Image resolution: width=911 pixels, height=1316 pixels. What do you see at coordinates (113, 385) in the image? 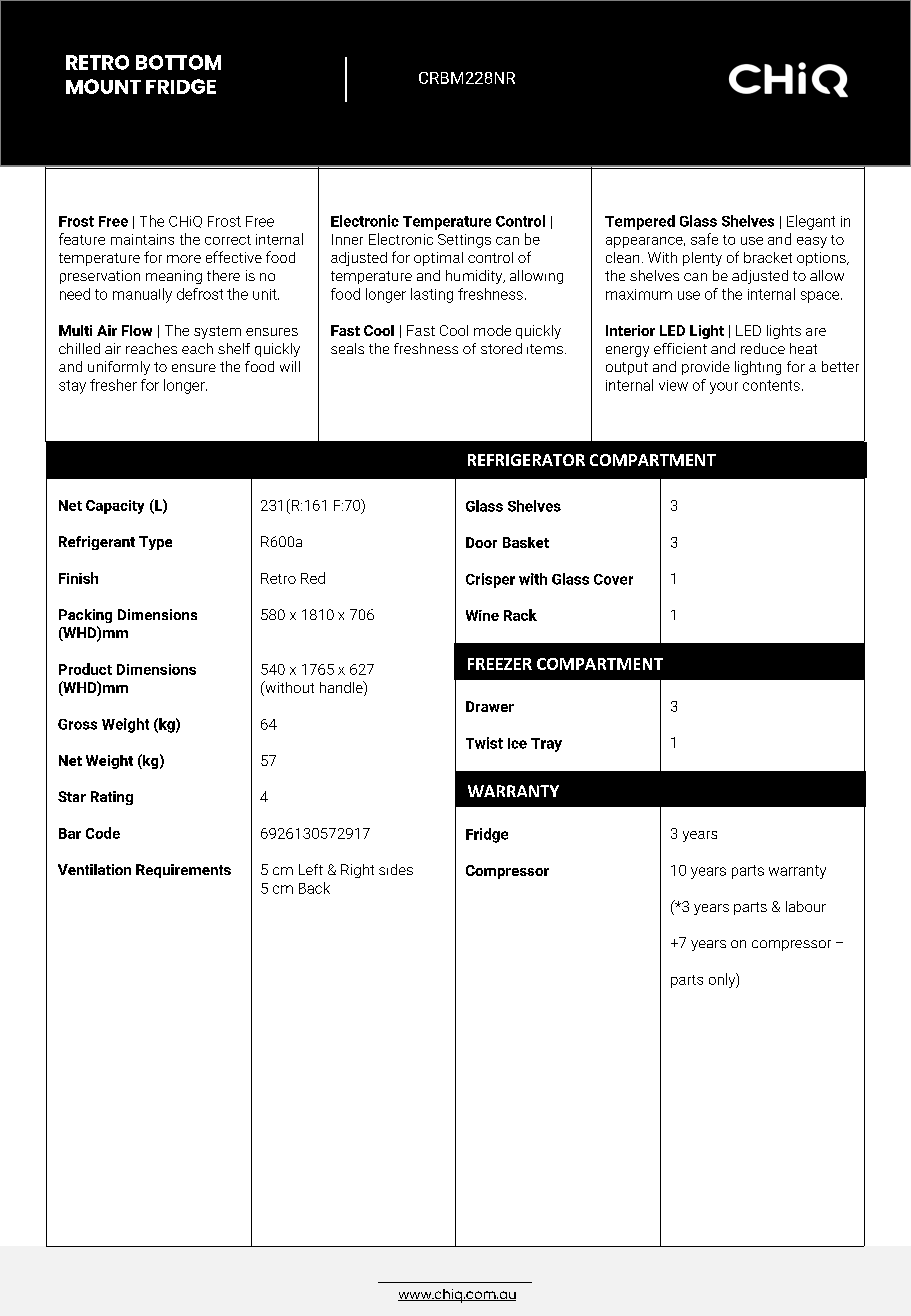
I see `fresher` at bounding box center [113, 385].
